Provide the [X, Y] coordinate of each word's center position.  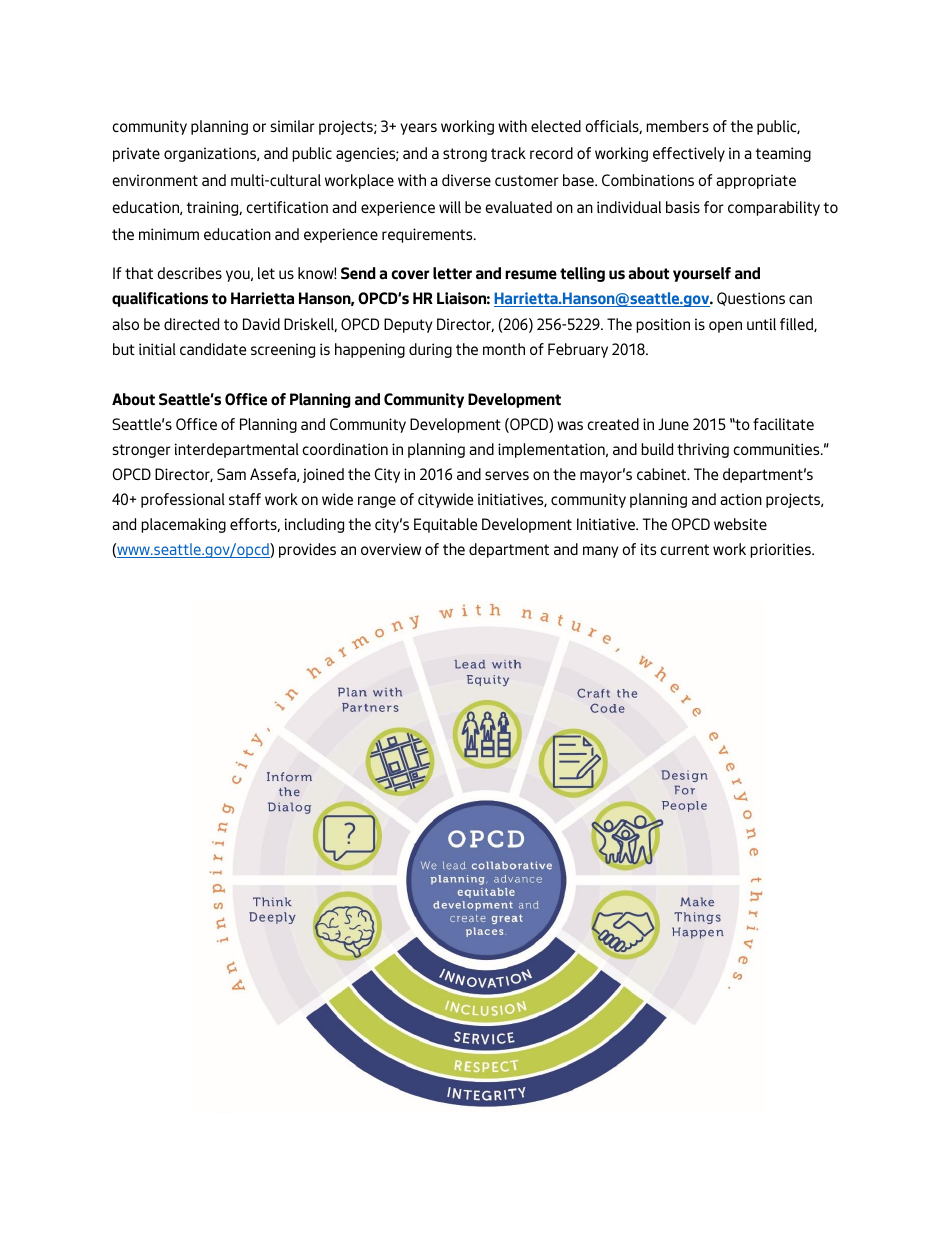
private [136, 154]
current [684, 549]
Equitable [445, 525]
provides [307, 550]
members [677, 126]
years [418, 129]
